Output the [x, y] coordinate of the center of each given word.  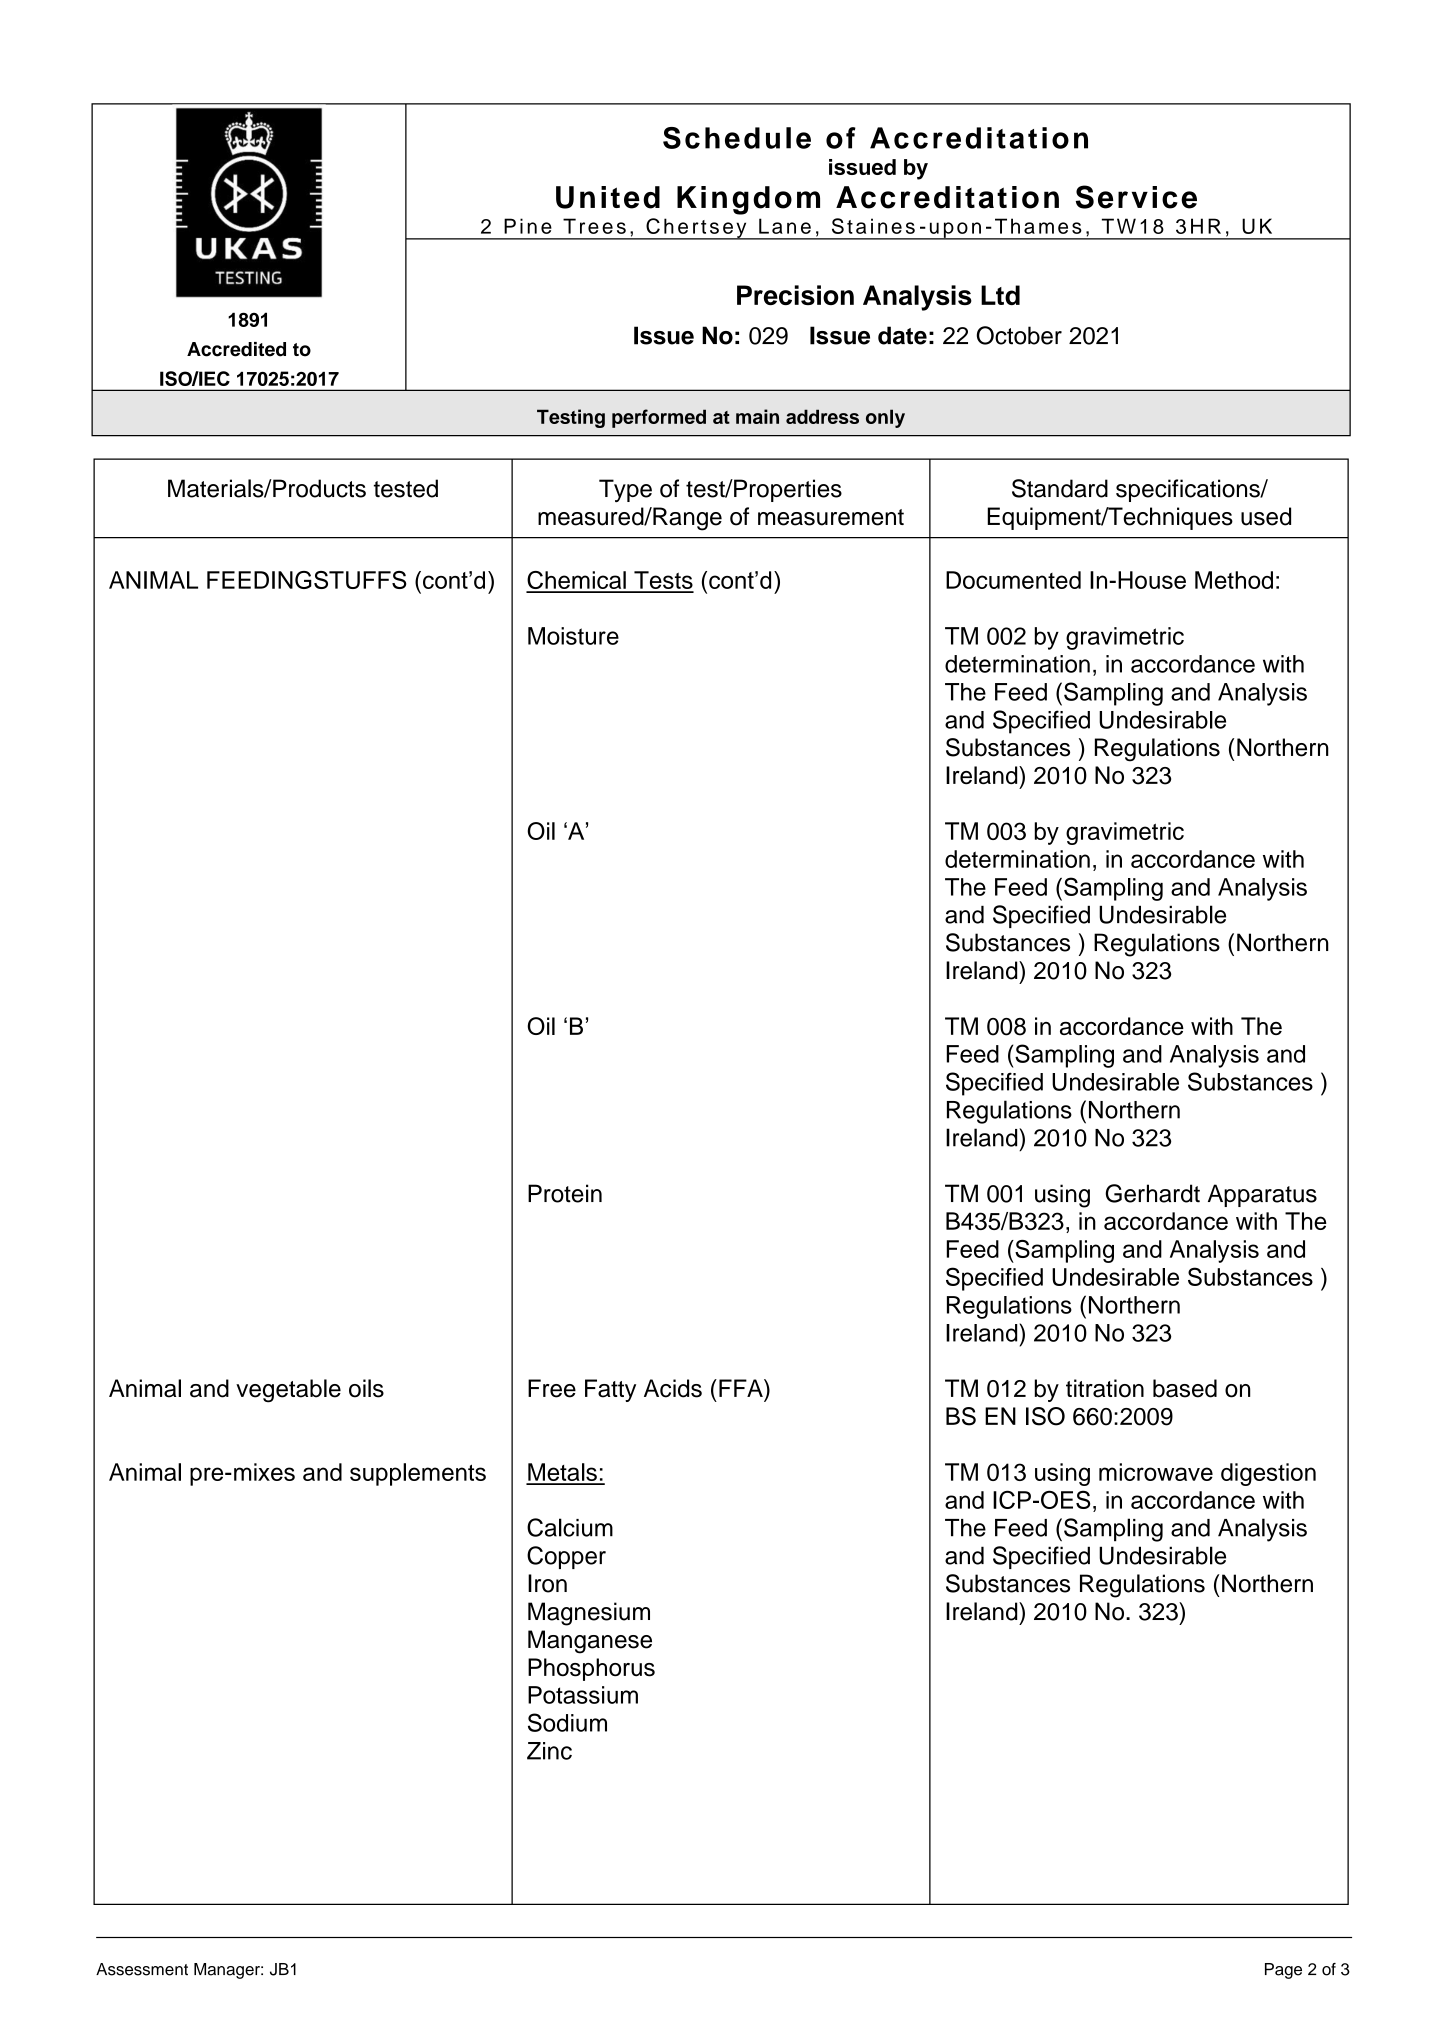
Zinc [549, 1751]
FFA [742, 1388]
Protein [565, 1193]
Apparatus [1262, 1195]
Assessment [142, 1969]
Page [1283, 1971]
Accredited [236, 349]
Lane [785, 226]
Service [1136, 197]
